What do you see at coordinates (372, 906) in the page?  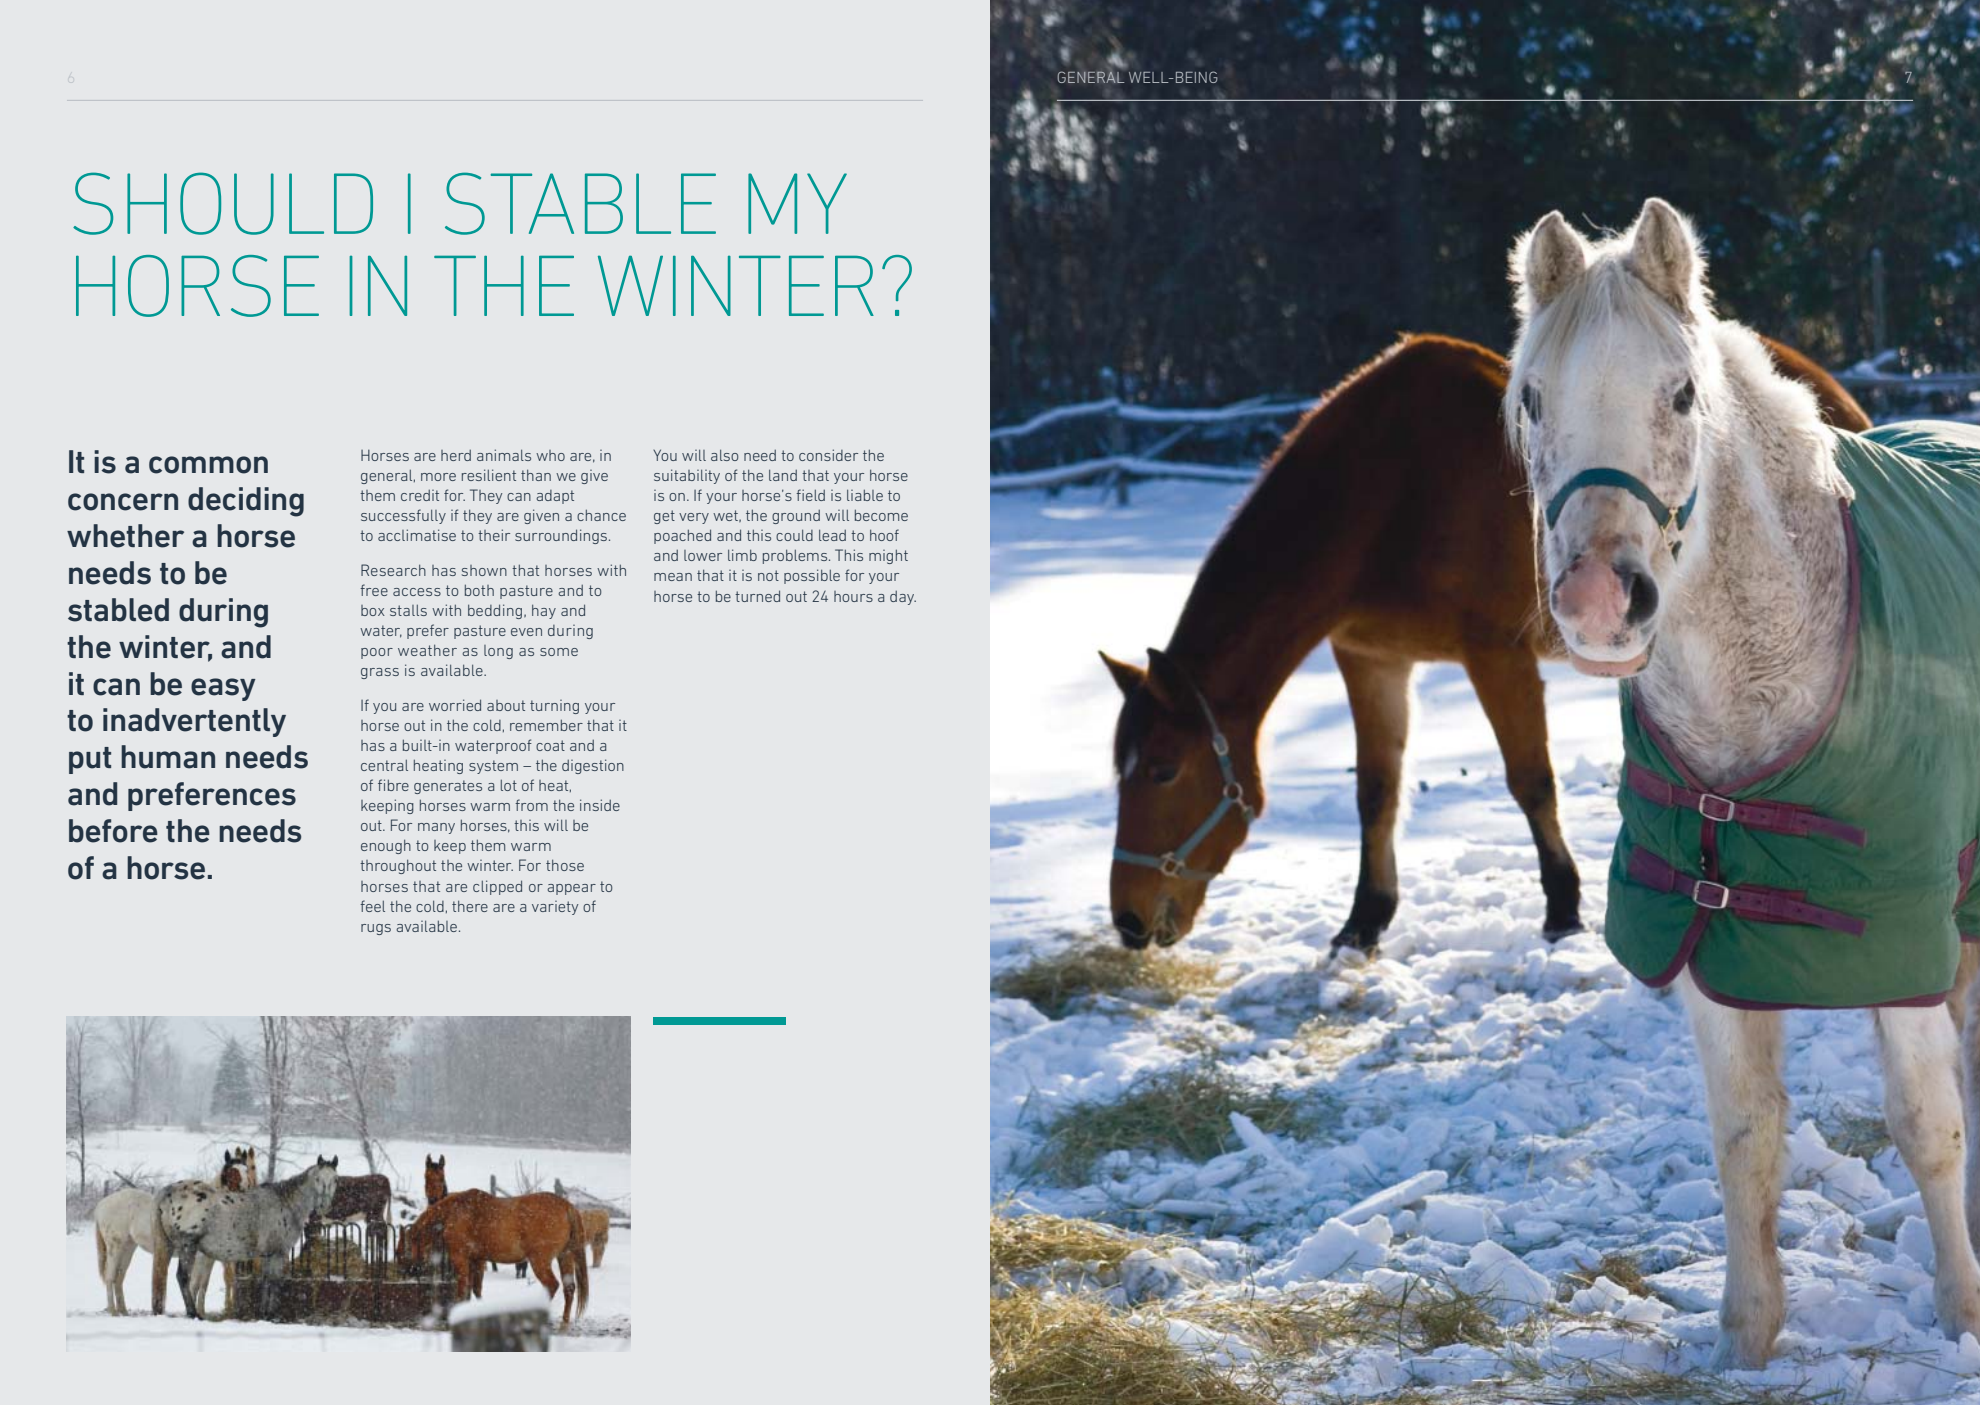 I see `feel` at bounding box center [372, 906].
